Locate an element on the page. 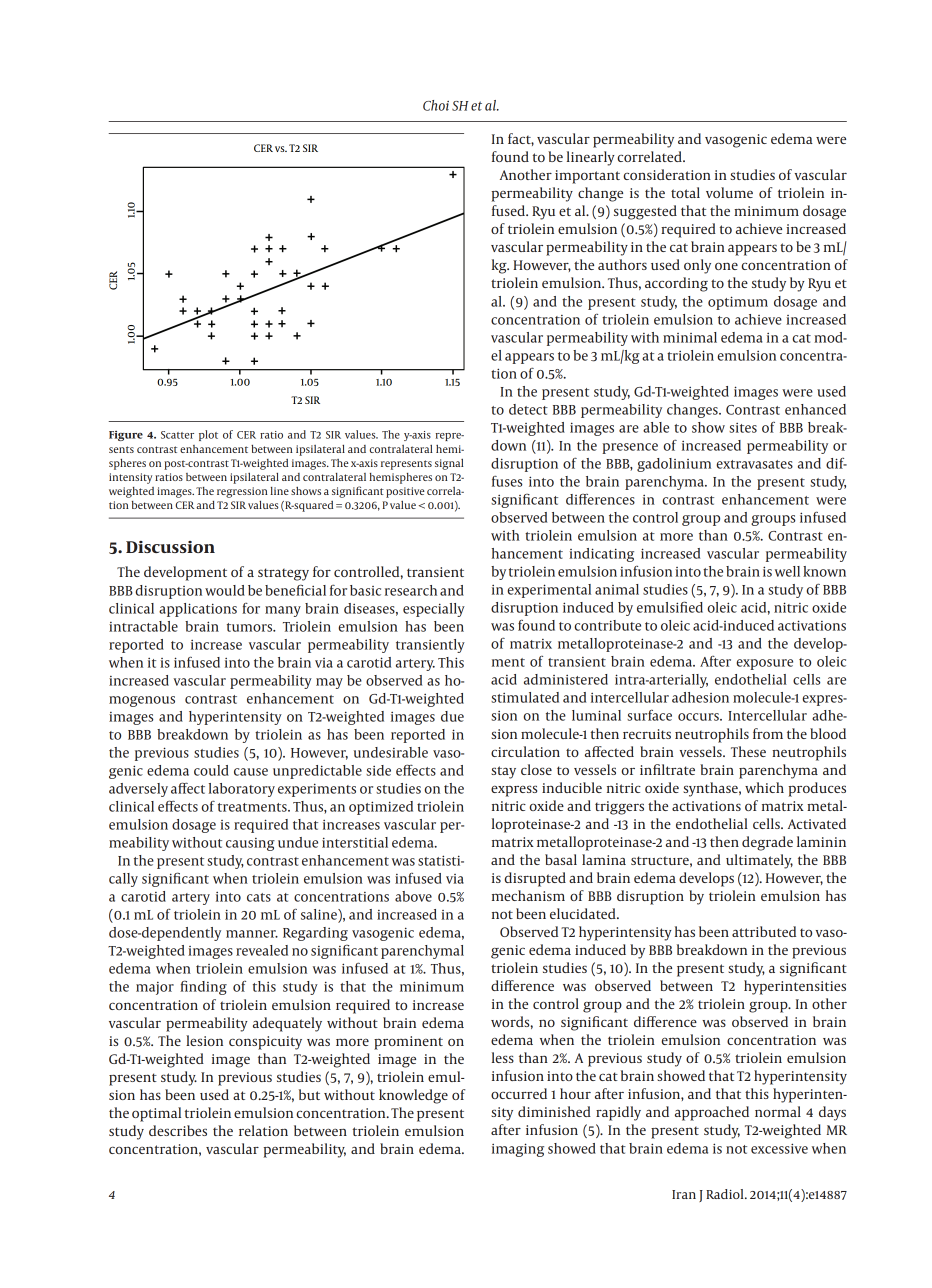 Image resolution: width=932 pixels, height=1288 pixels. important is located at coordinates (587, 177).
